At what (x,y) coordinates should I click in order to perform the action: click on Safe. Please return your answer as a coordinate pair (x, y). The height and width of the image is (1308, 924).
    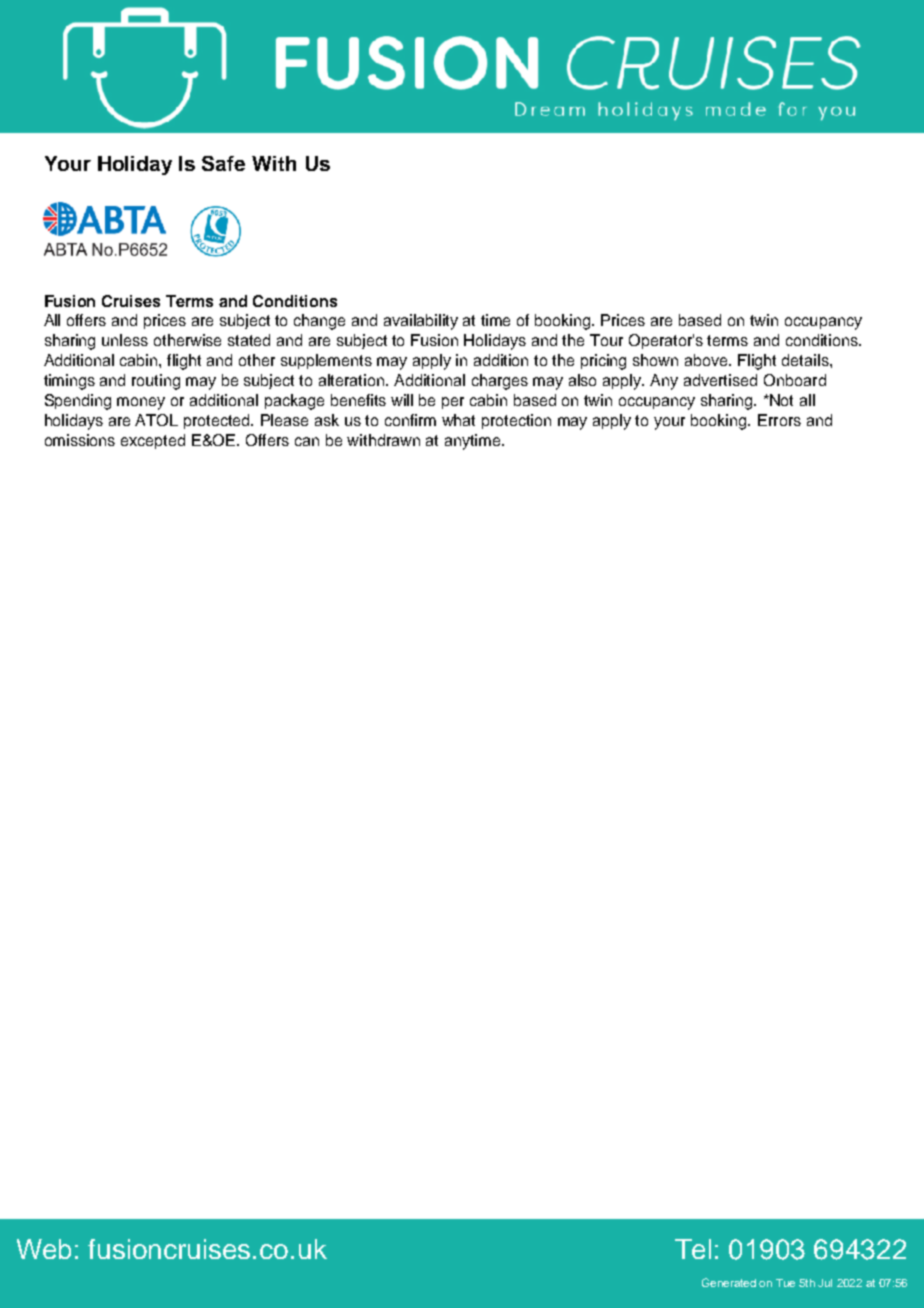
    Looking at the image, I should click on (223, 163).
